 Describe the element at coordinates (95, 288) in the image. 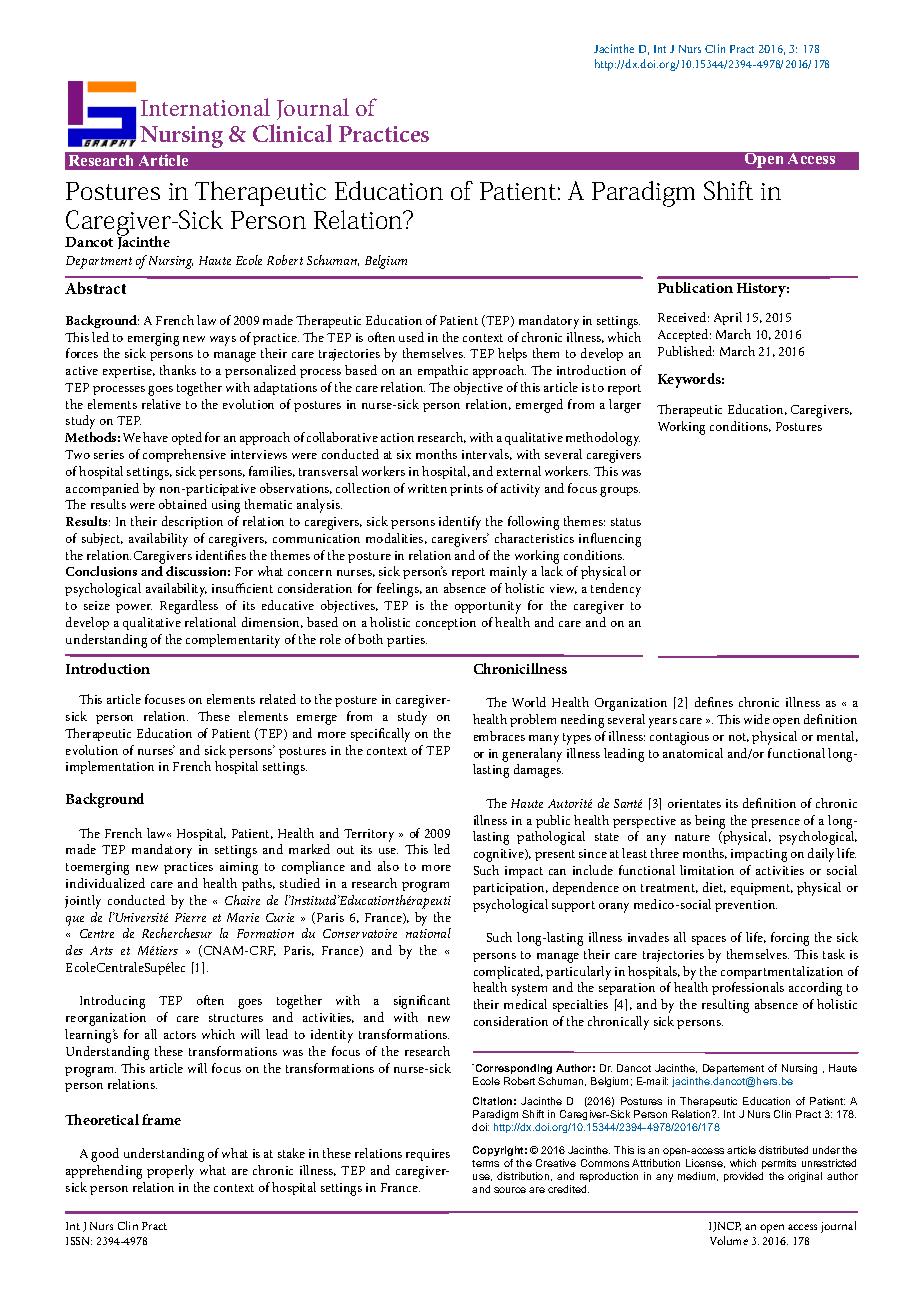

I see `Abstract` at that location.
